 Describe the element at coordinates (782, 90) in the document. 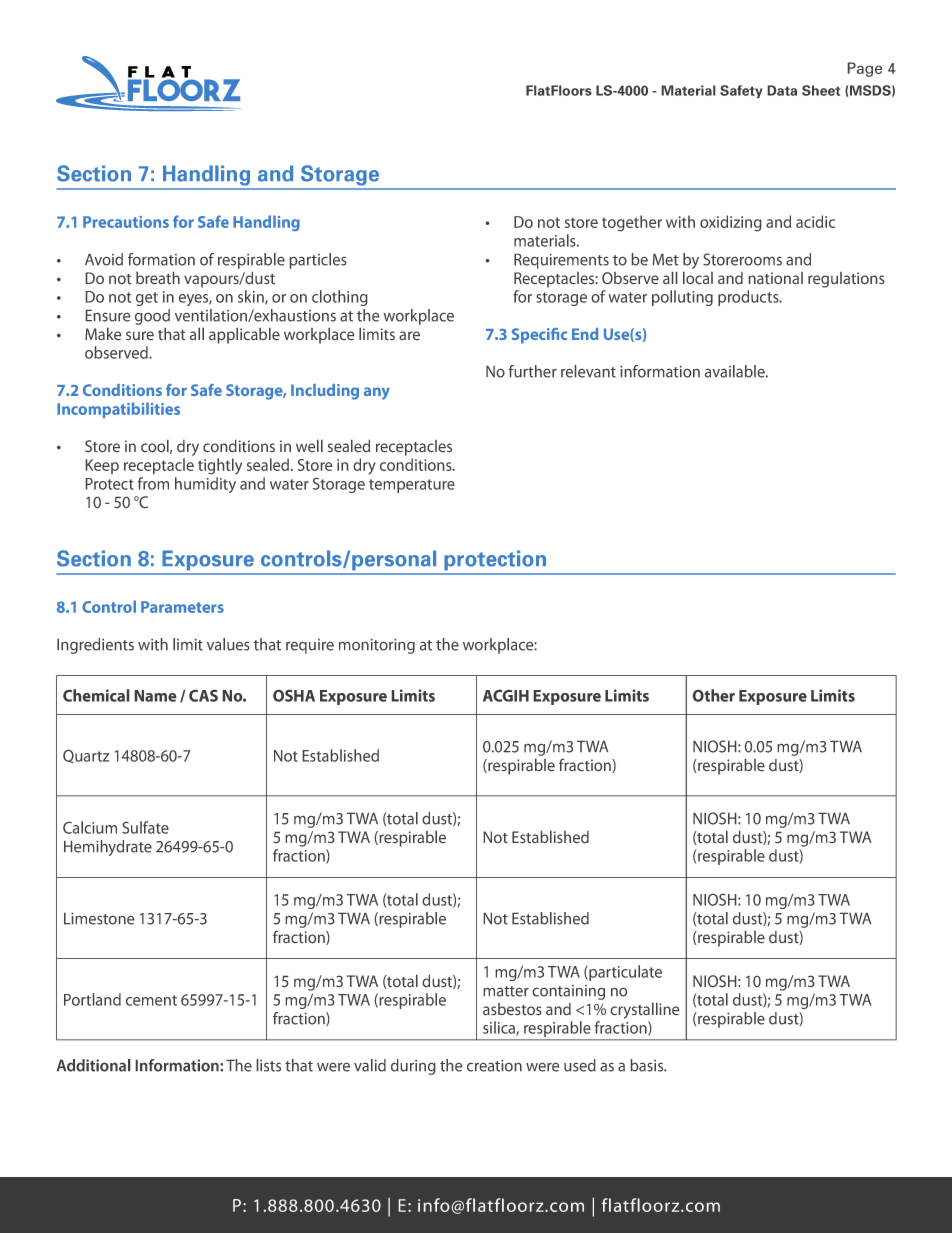

I see `Data` at that location.
